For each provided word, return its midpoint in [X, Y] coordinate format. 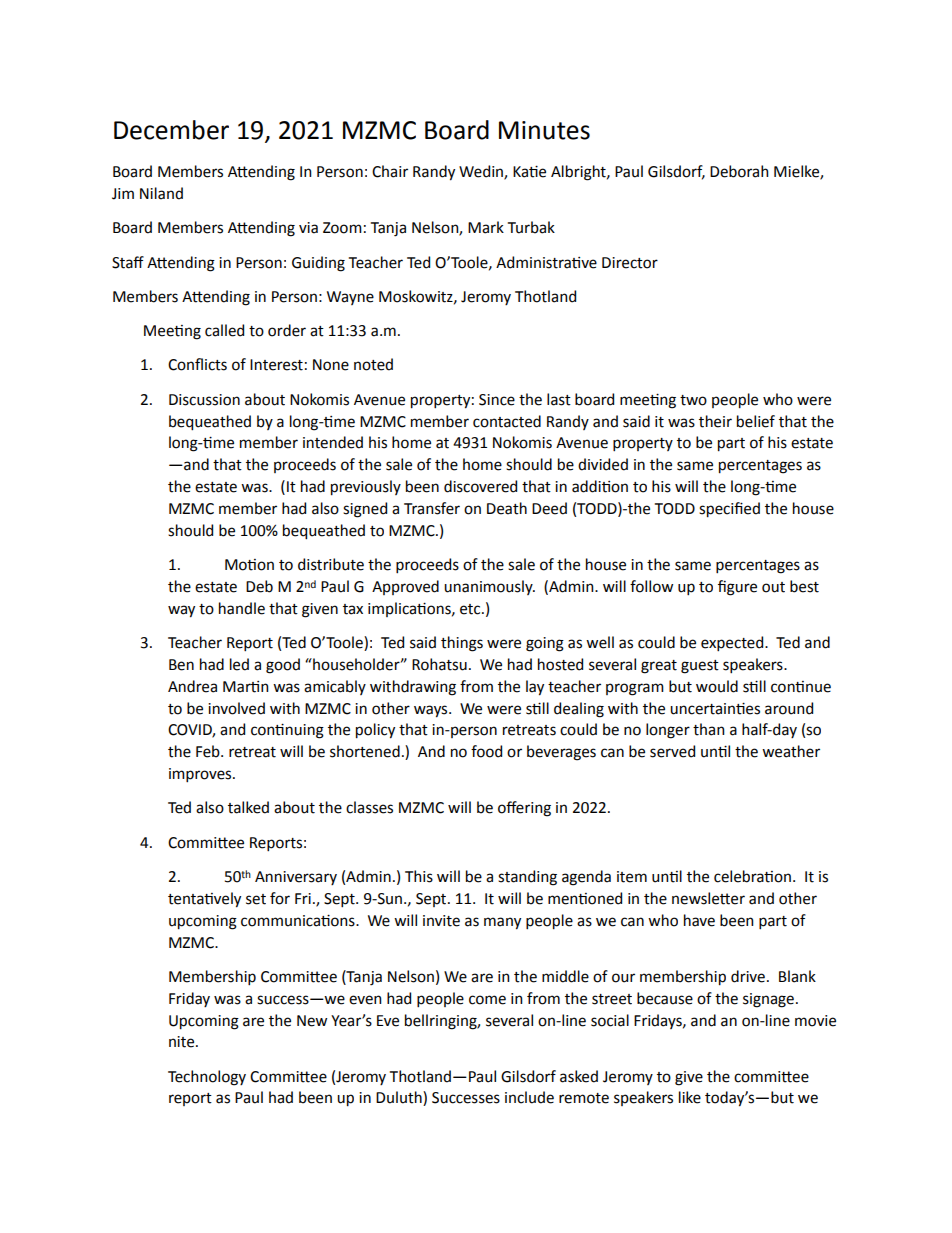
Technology [207, 1078]
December [171, 130]
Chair [390, 171]
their [715, 421]
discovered [480, 486]
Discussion [204, 400]
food [486, 751]
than [709, 729]
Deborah [739, 171]
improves [201, 775]
